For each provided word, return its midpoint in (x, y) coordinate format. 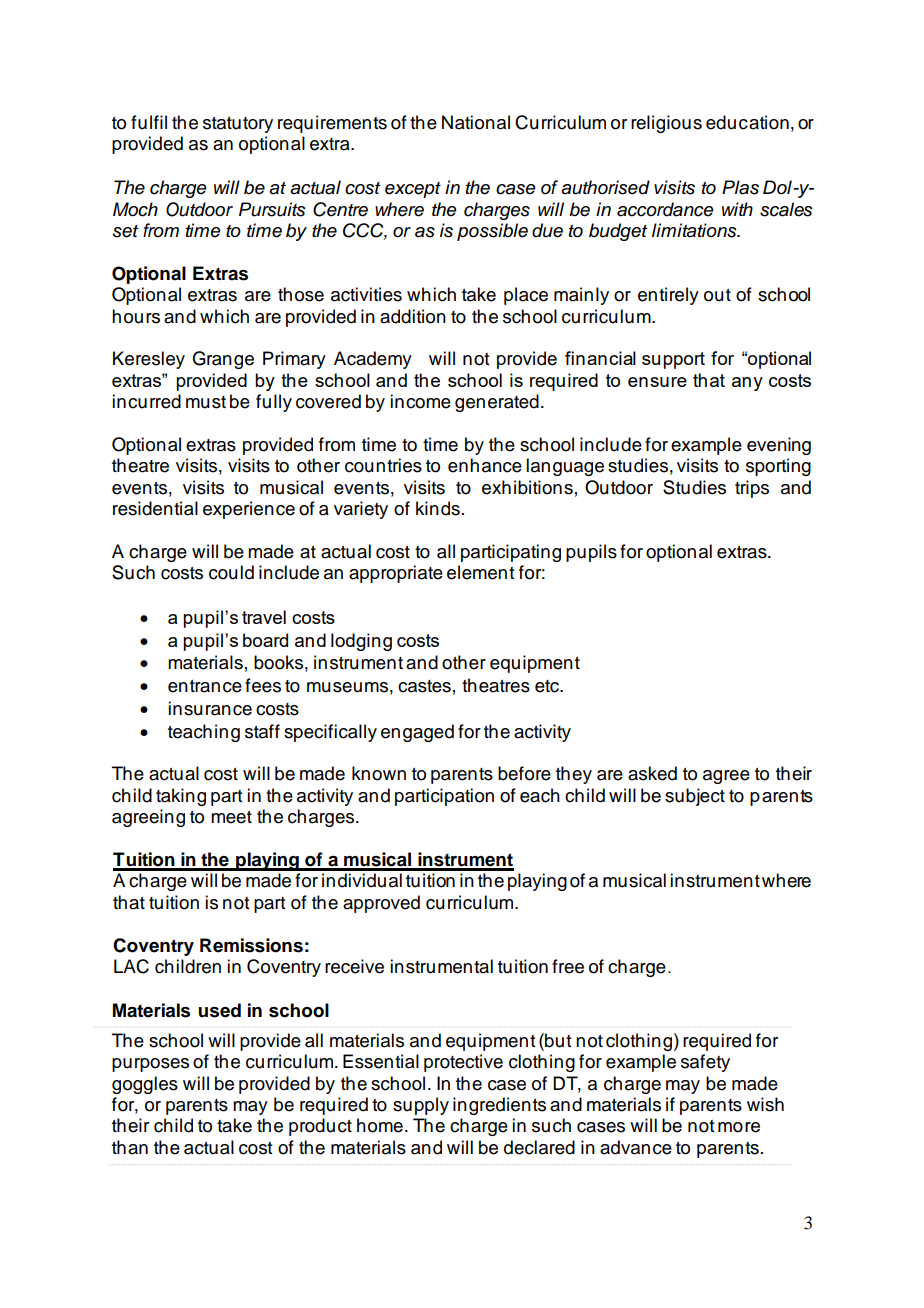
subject (695, 797)
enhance (485, 465)
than (130, 1147)
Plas (740, 187)
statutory (238, 125)
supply (421, 1106)
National (476, 122)
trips (752, 489)
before (524, 773)
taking (181, 797)
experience (249, 510)
